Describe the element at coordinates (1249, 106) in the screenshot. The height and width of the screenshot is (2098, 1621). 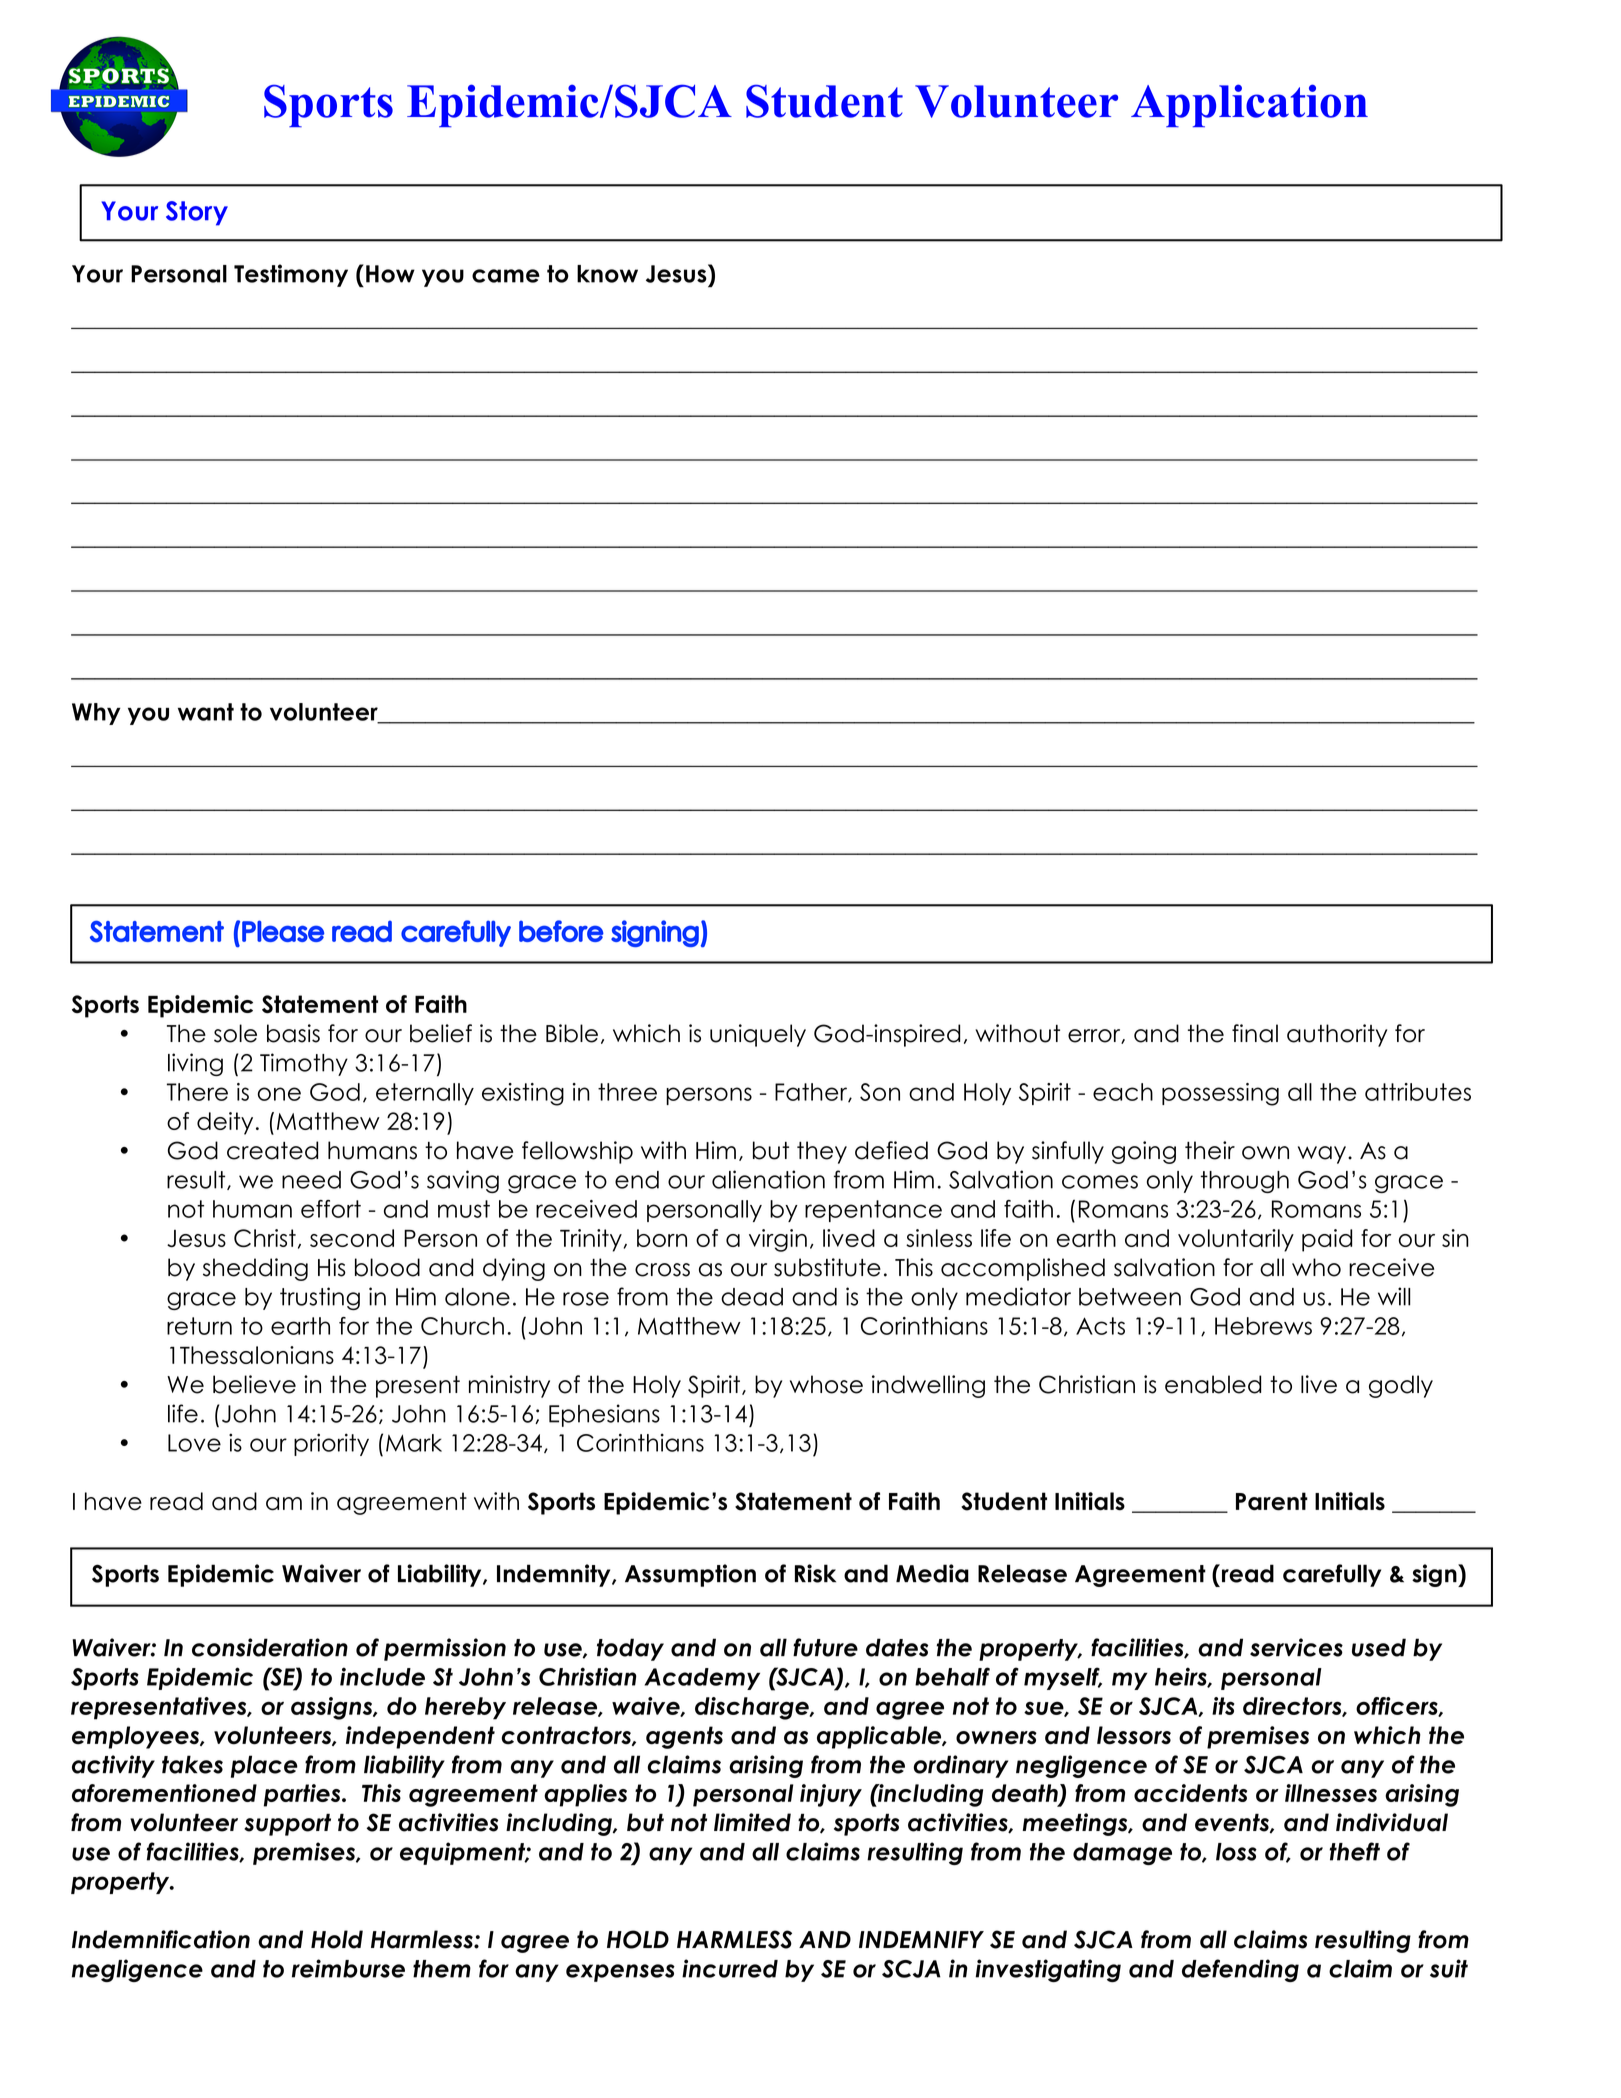
I see `Application` at that location.
